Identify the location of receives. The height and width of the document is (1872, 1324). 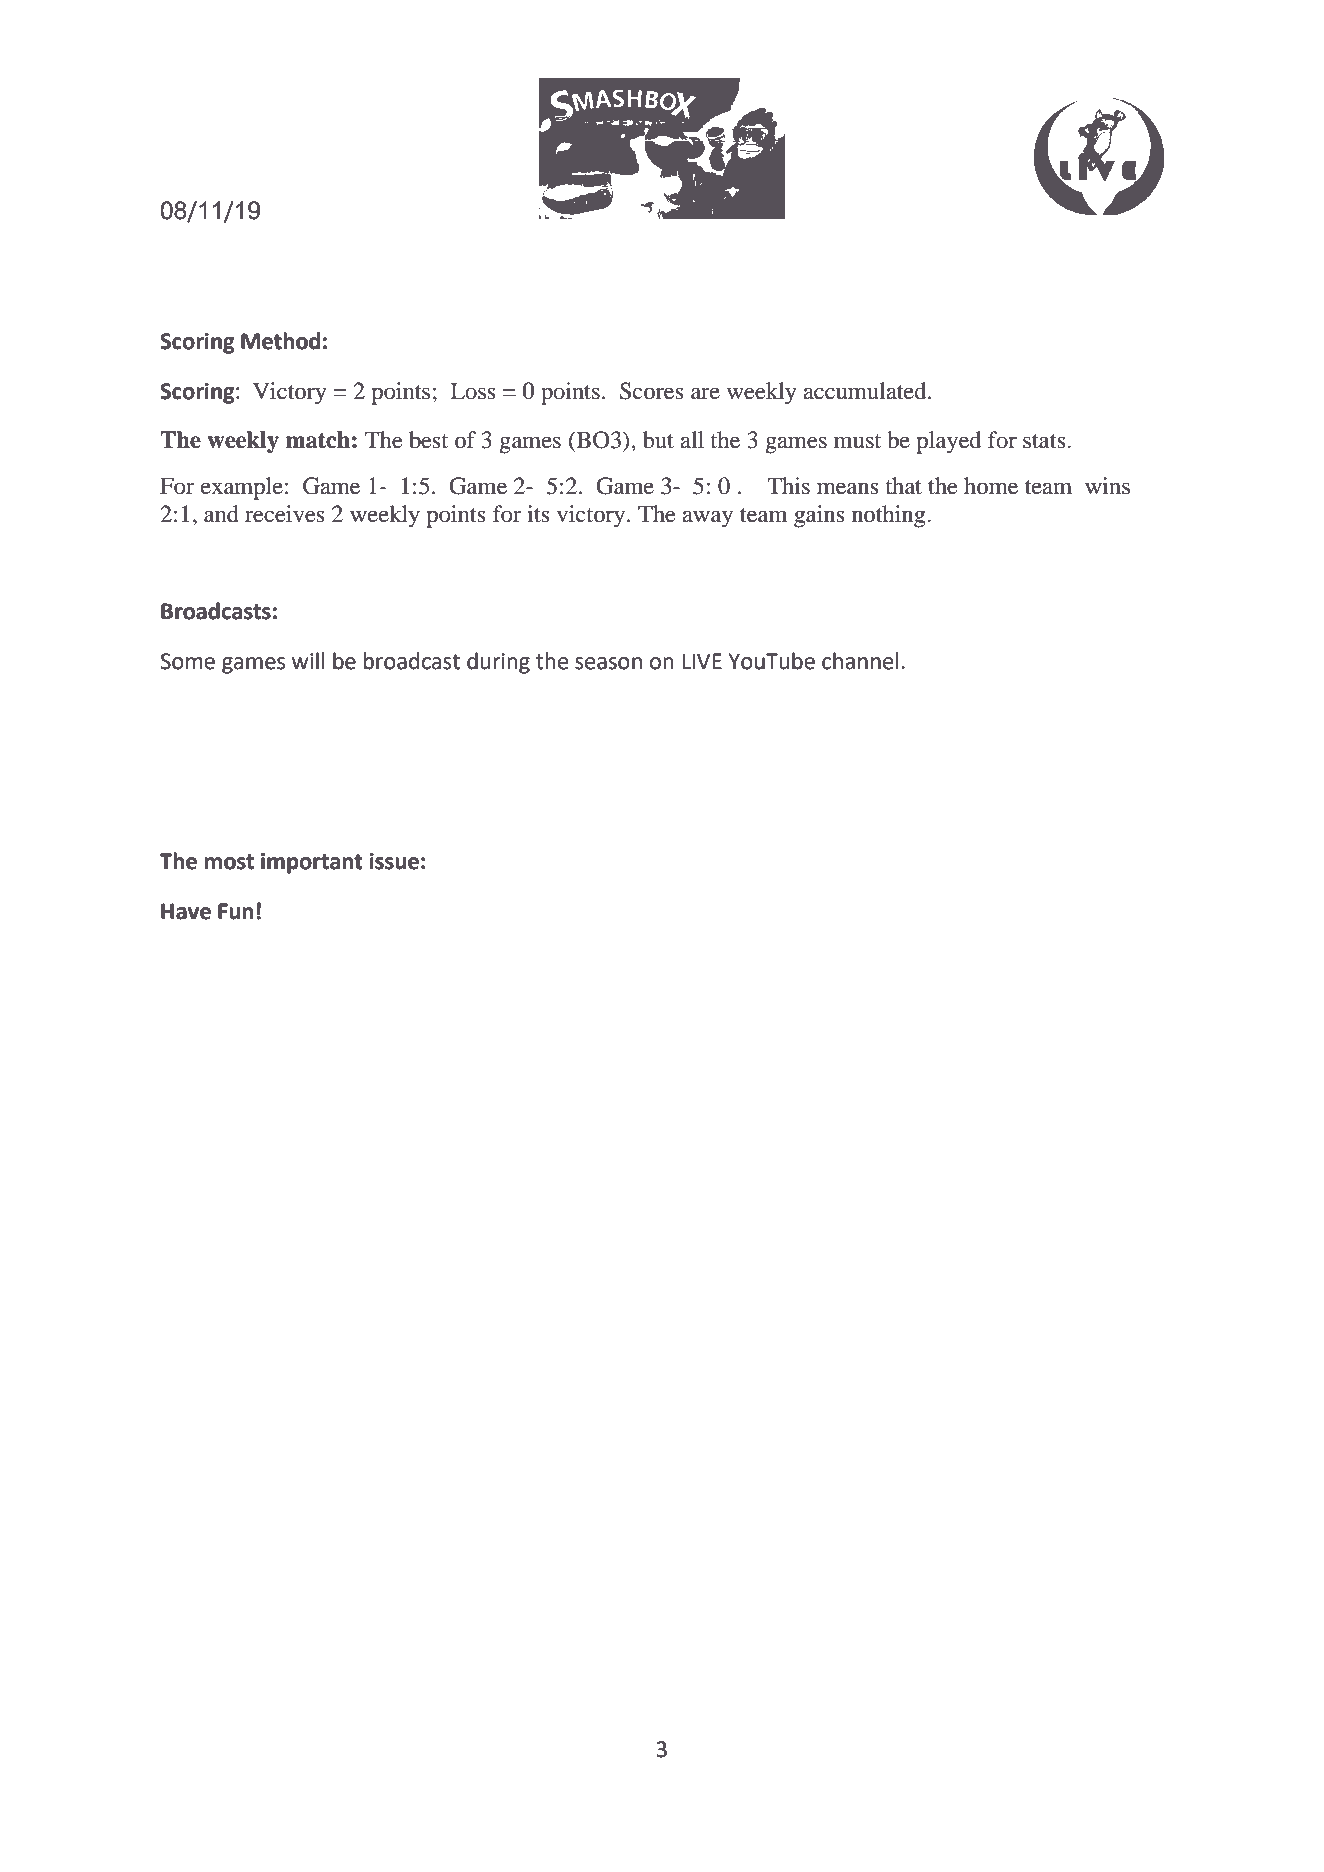
(285, 514).
